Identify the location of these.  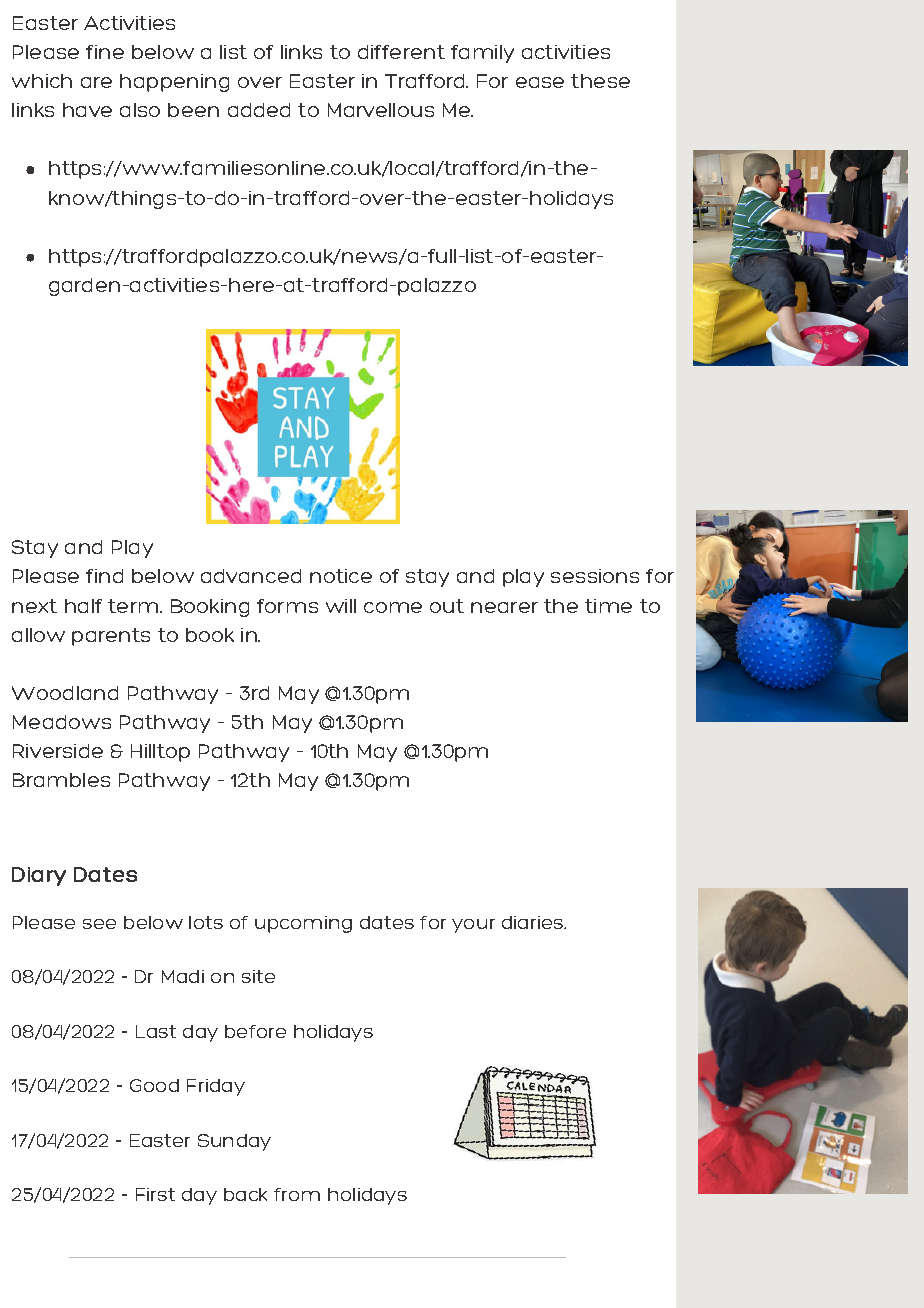
(600, 81).
